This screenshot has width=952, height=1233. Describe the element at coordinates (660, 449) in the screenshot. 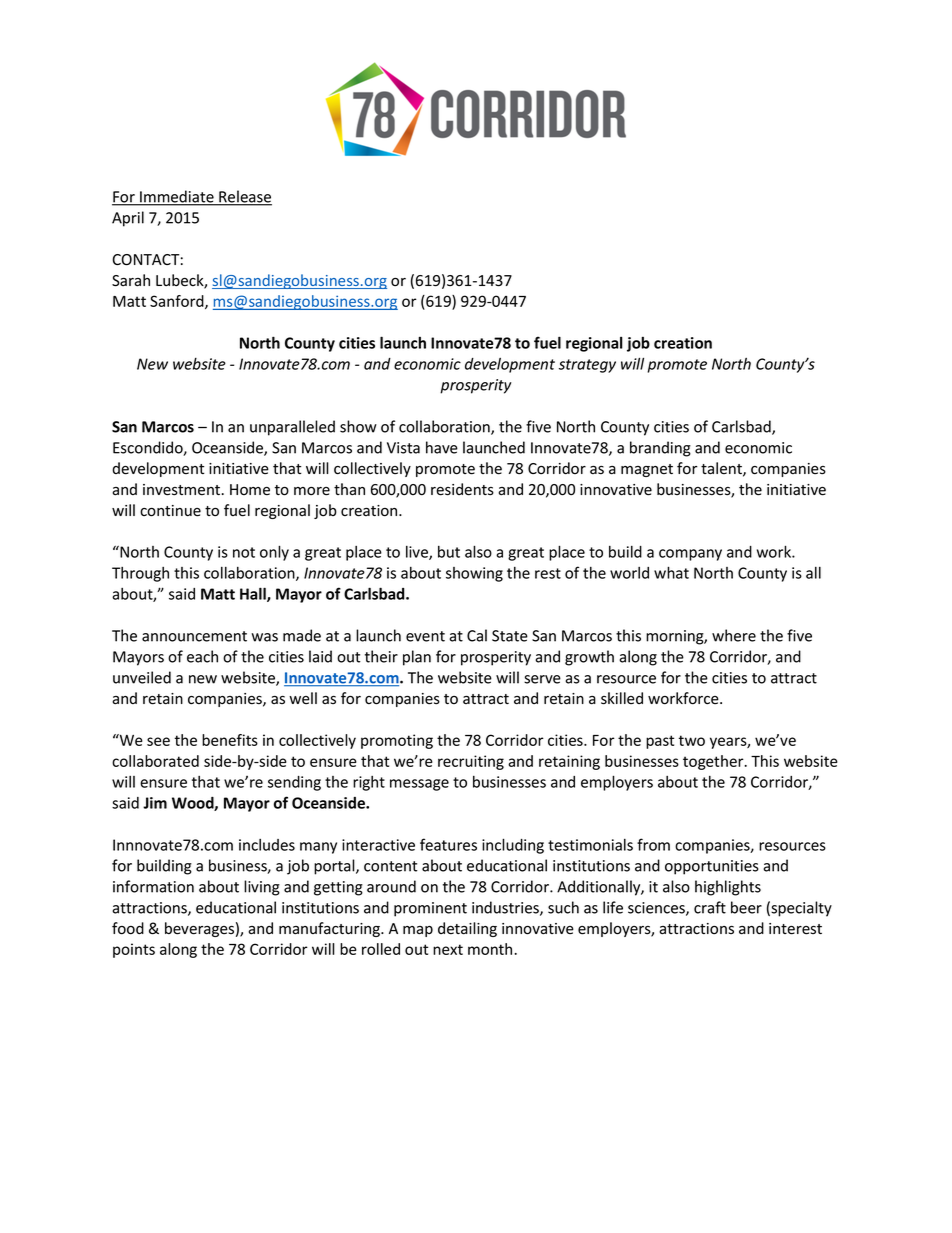

I see `branding` at that location.
